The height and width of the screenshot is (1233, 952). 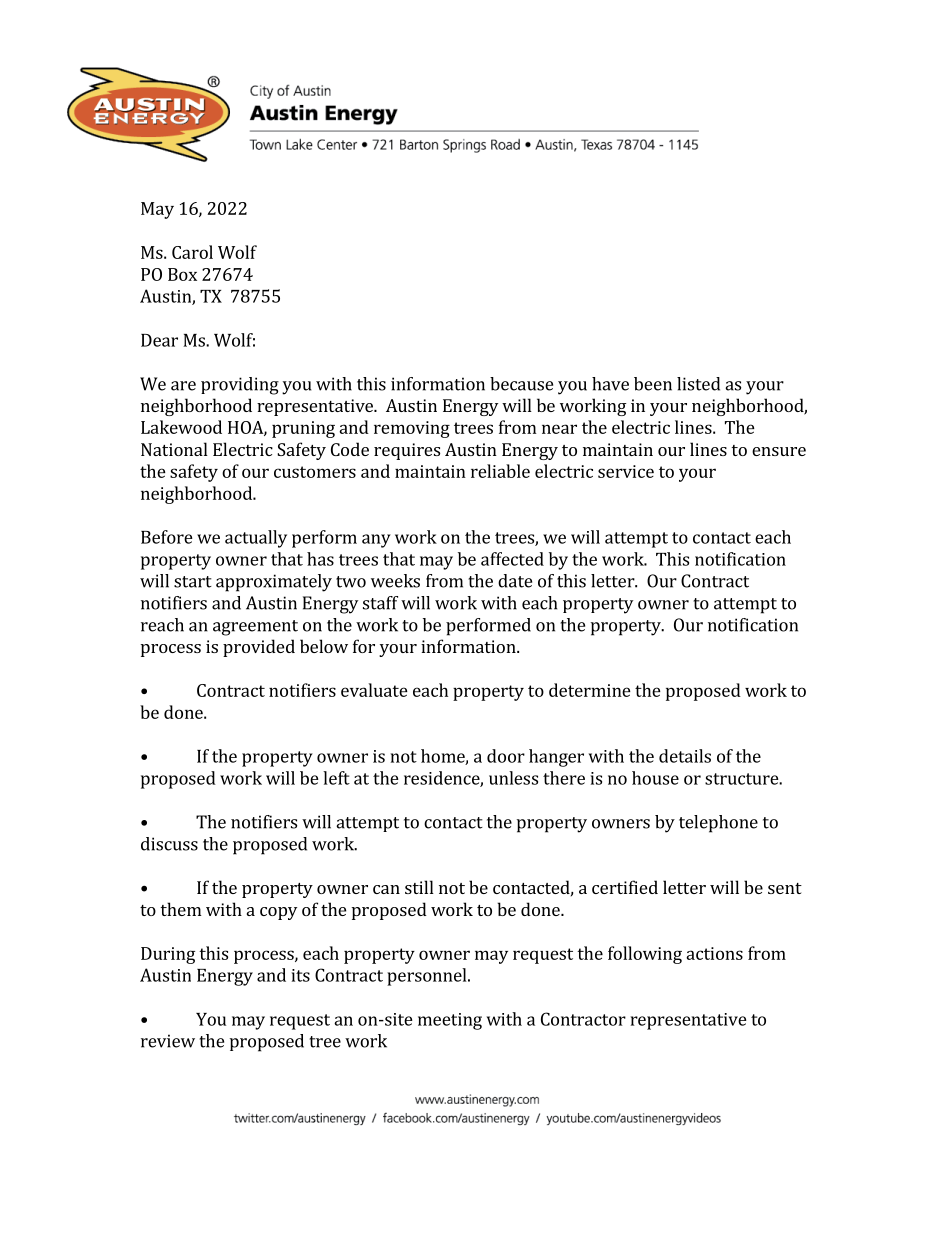 I want to click on determine, so click(x=590, y=690).
